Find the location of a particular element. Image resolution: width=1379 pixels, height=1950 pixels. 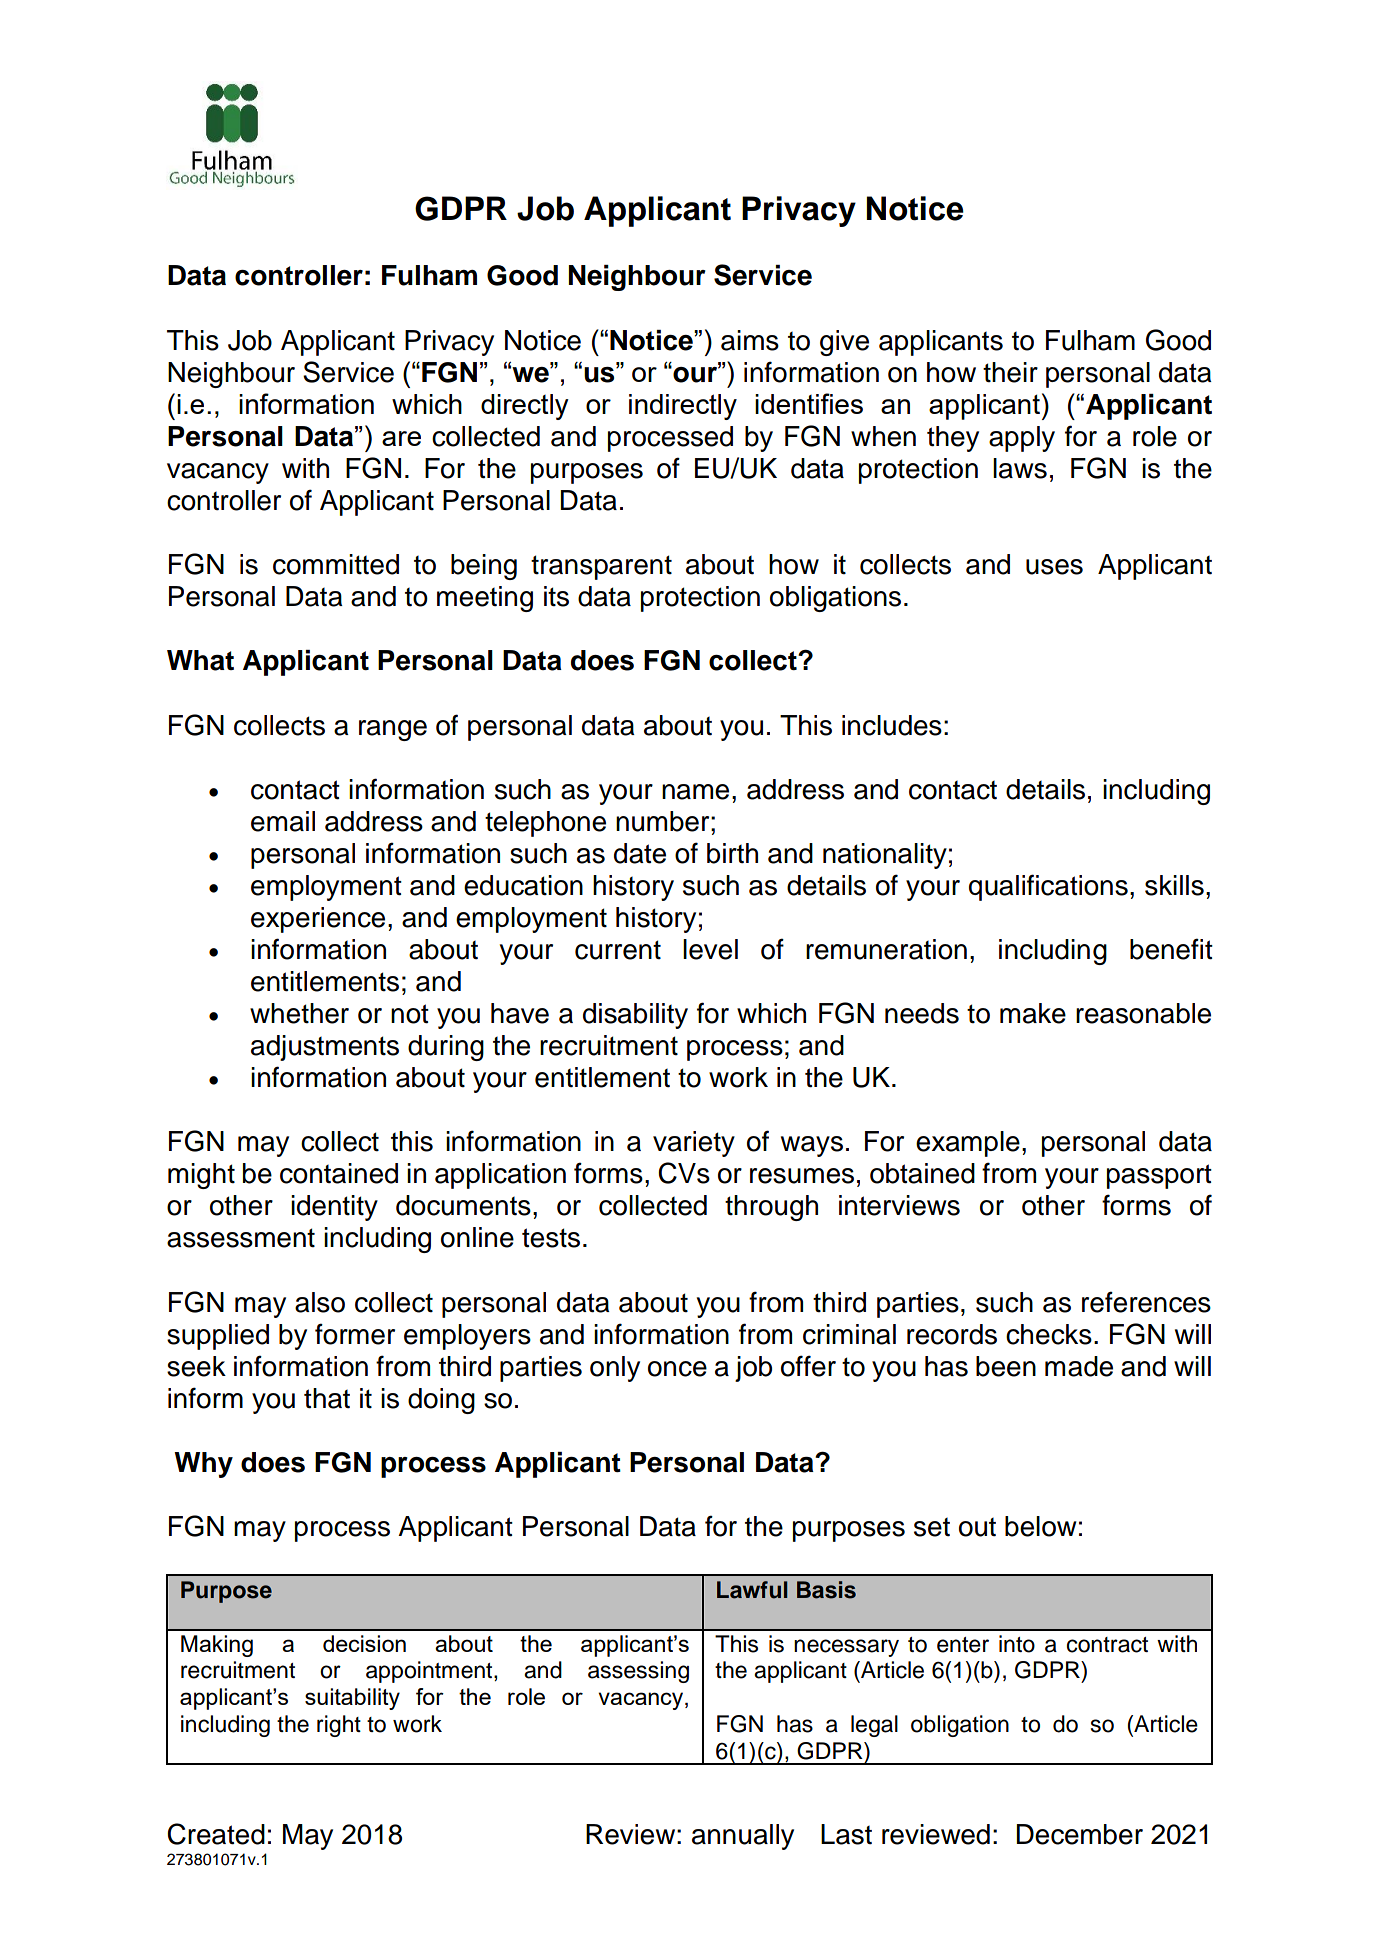

also is located at coordinates (320, 1302).
